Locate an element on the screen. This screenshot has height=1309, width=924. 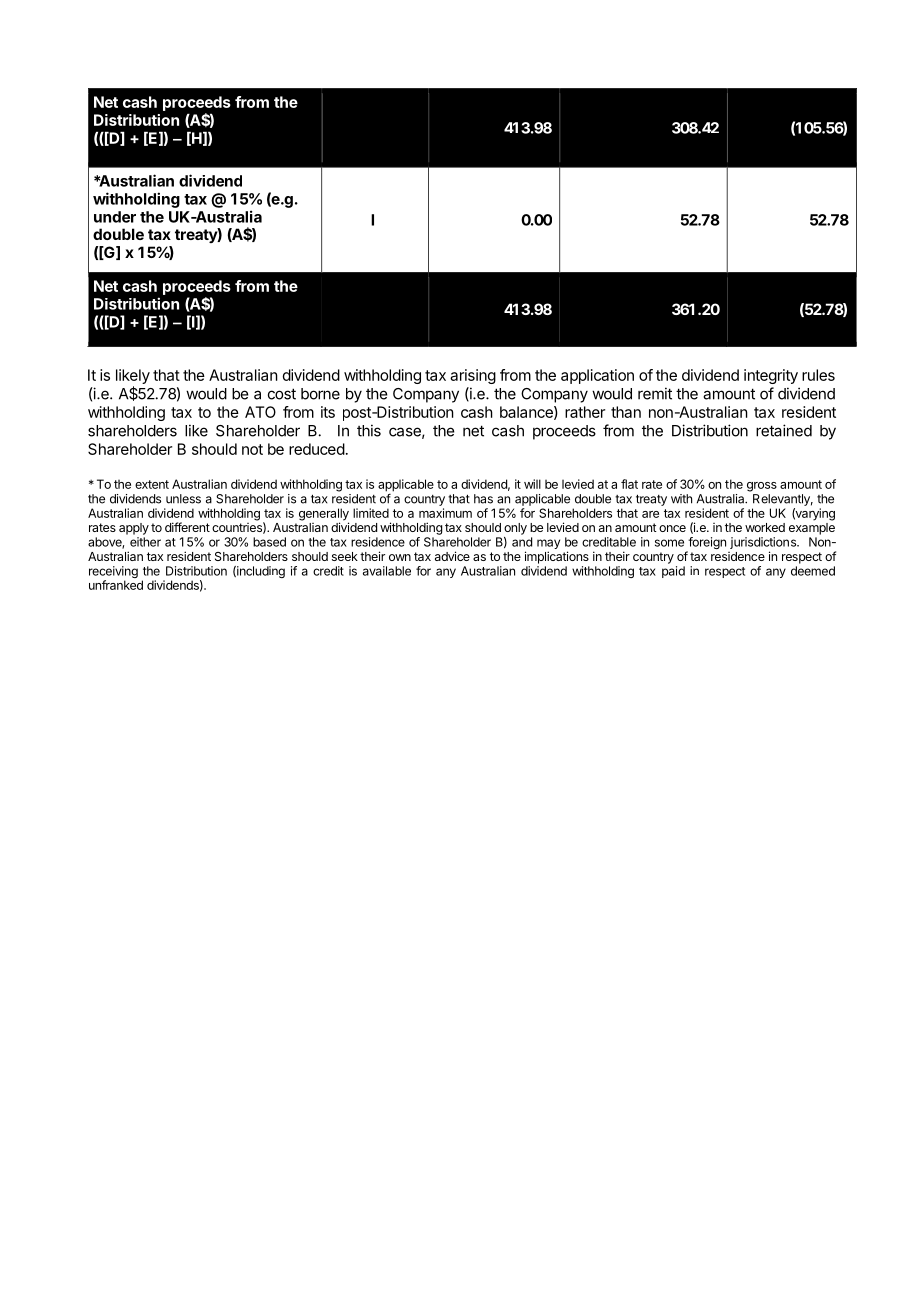
than is located at coordinates (626, 412).
